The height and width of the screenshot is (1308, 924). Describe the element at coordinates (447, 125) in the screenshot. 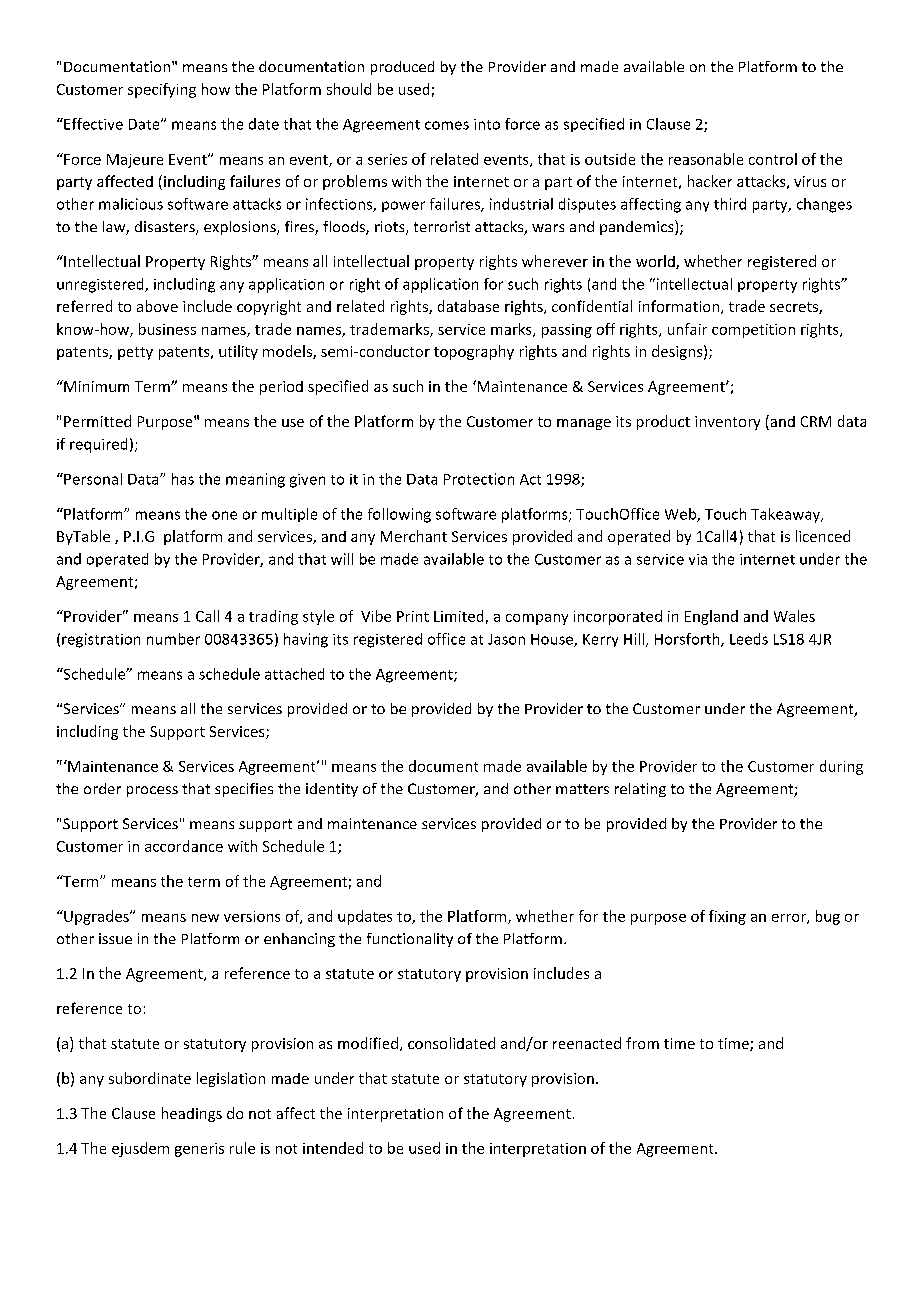

I see `comes` at that location.
